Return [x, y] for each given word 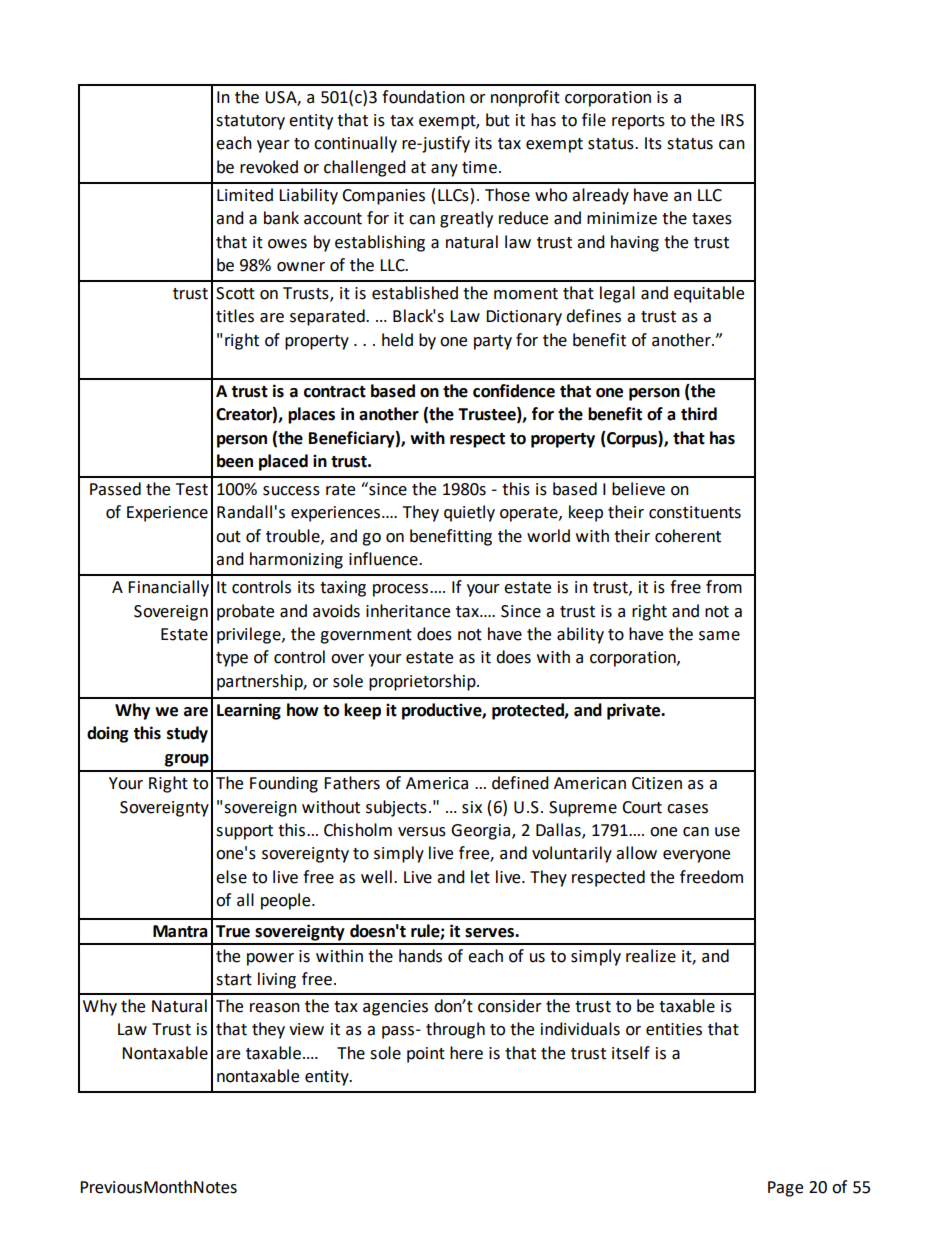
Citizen [657, 783]
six [472, 807]
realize [651, 956]
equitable [709, 294]
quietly [469, 513]
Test [192, 489]
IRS [732, 120]
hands [420, 956]
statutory [250, 122]
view [306, 1029]
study [187, 734]
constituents [695, 512]
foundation [423, 97]
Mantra [180, 931]
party [493, 342]
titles [235, 316]
